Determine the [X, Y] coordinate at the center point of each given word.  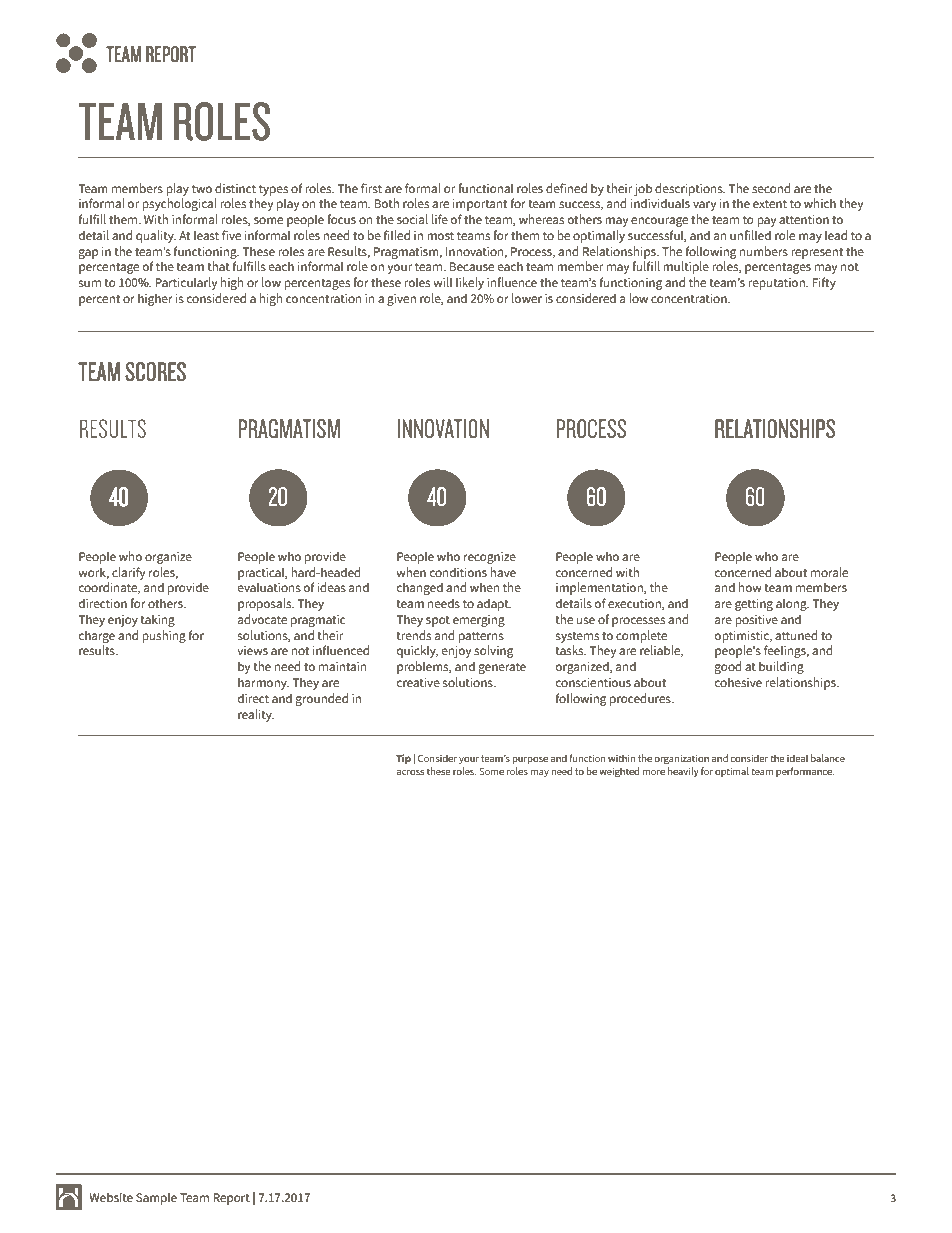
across [410, 772]
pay [766, 222]
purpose [530, 760]
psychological [179, 204]
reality [256, 715]
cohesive [738, 682]
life [440, 219]
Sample [156, 1198]
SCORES [155, 372]
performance [805, 772]
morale [829, 572]
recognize [490, 558]
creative [418, 682]
